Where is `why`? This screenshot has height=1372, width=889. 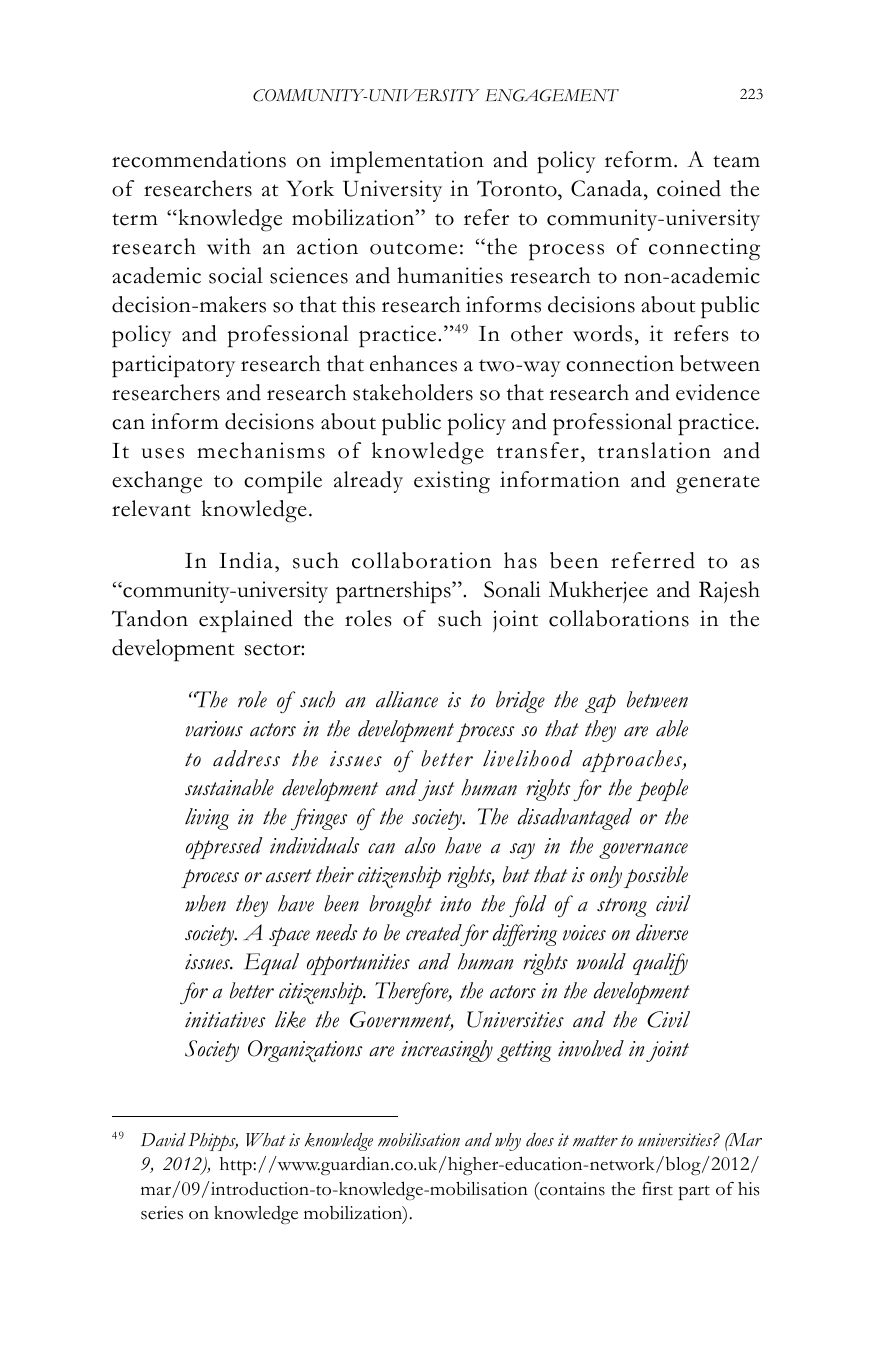
why is located at coordinates (508, 1142).
